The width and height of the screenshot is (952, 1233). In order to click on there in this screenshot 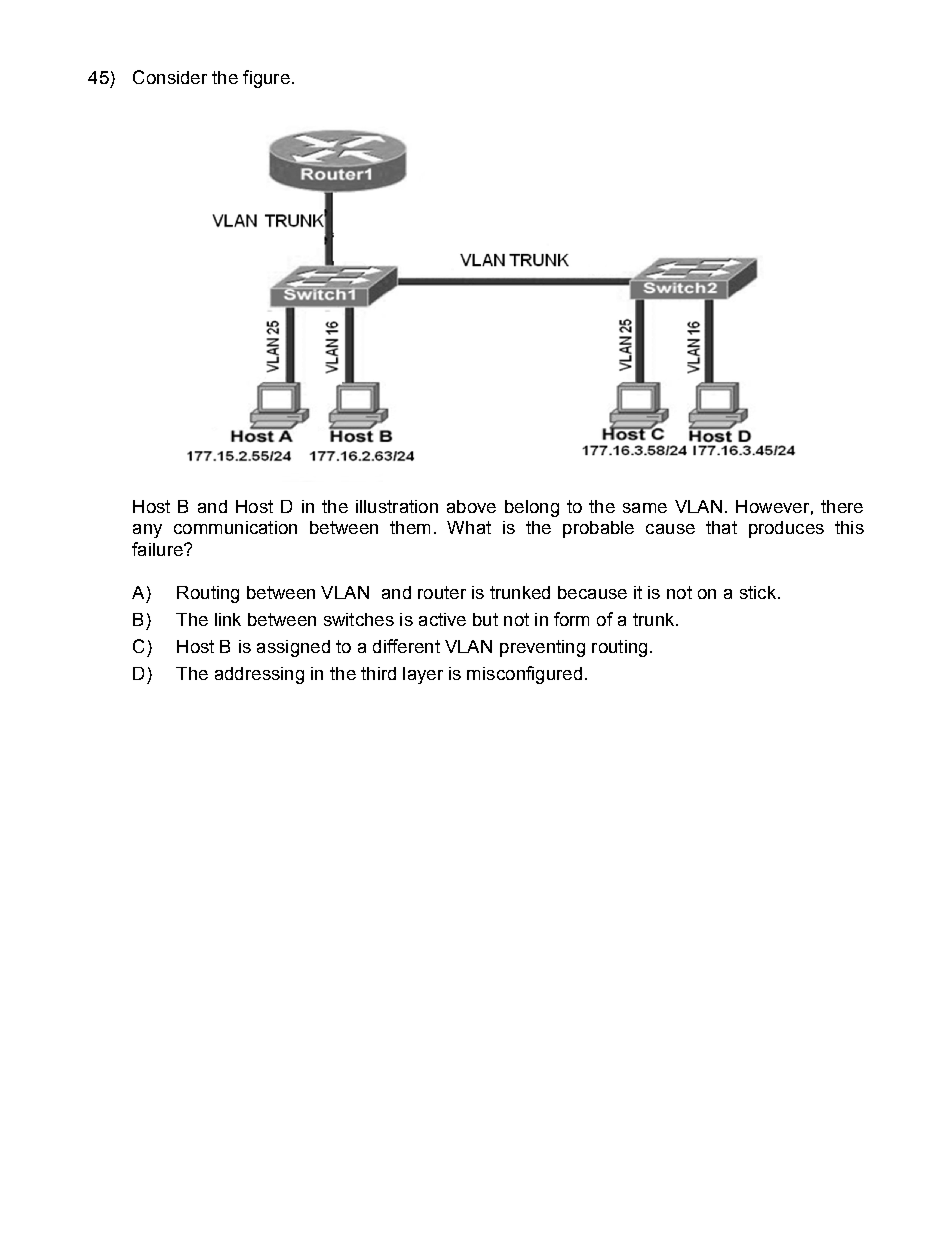, I will do `click(842, 506)`.
